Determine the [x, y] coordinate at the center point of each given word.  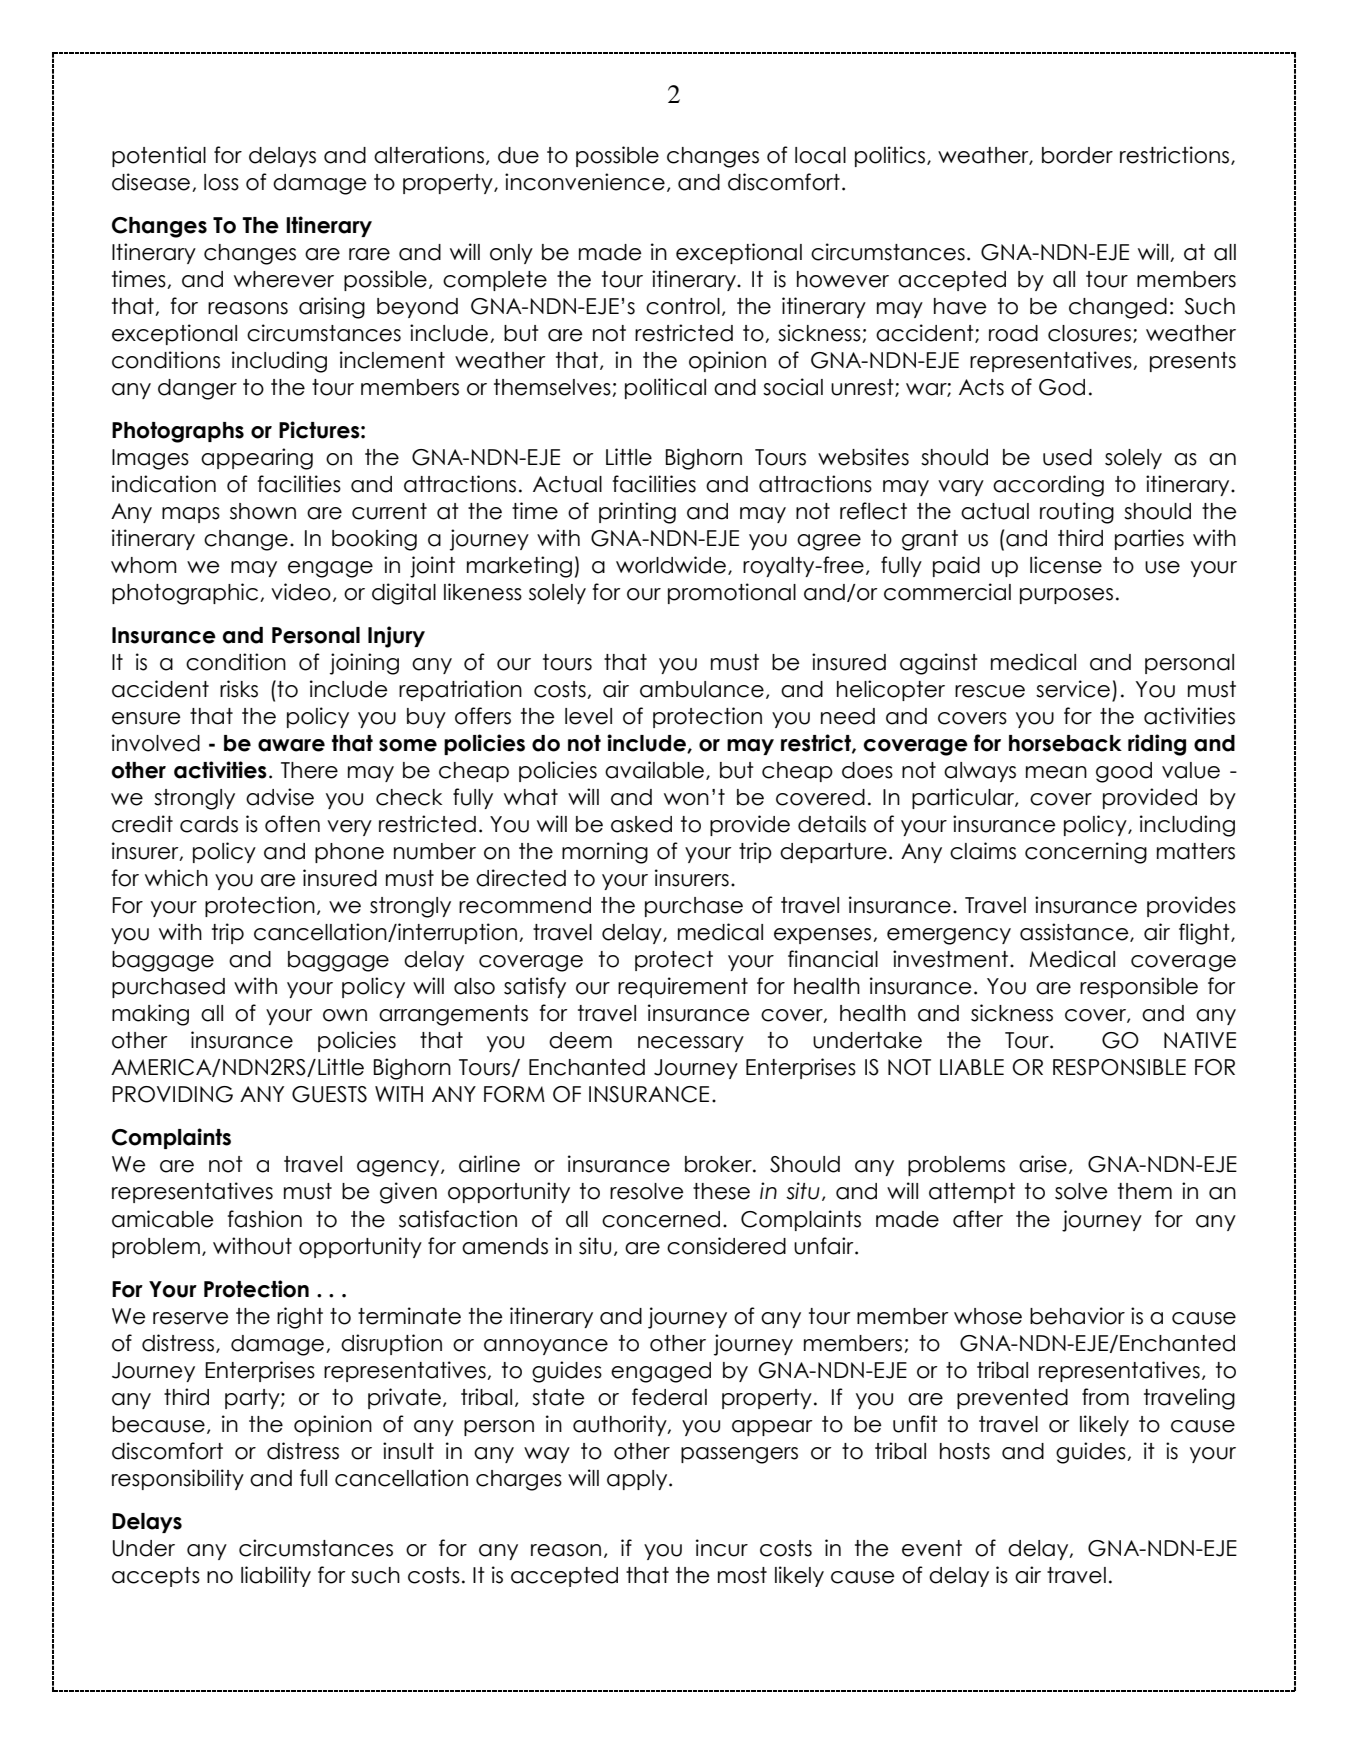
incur [722, 1548]
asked [641, 824]
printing [637, 513]
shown [263, 511]
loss [221, 182]
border [1077, 155]
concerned [661, 1219]
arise [1043, 1164]
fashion [265, 1219]
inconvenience [585, 182]
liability [276, 1576]
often [292, 824]
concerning [1086, 853]
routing [1077, 513]
